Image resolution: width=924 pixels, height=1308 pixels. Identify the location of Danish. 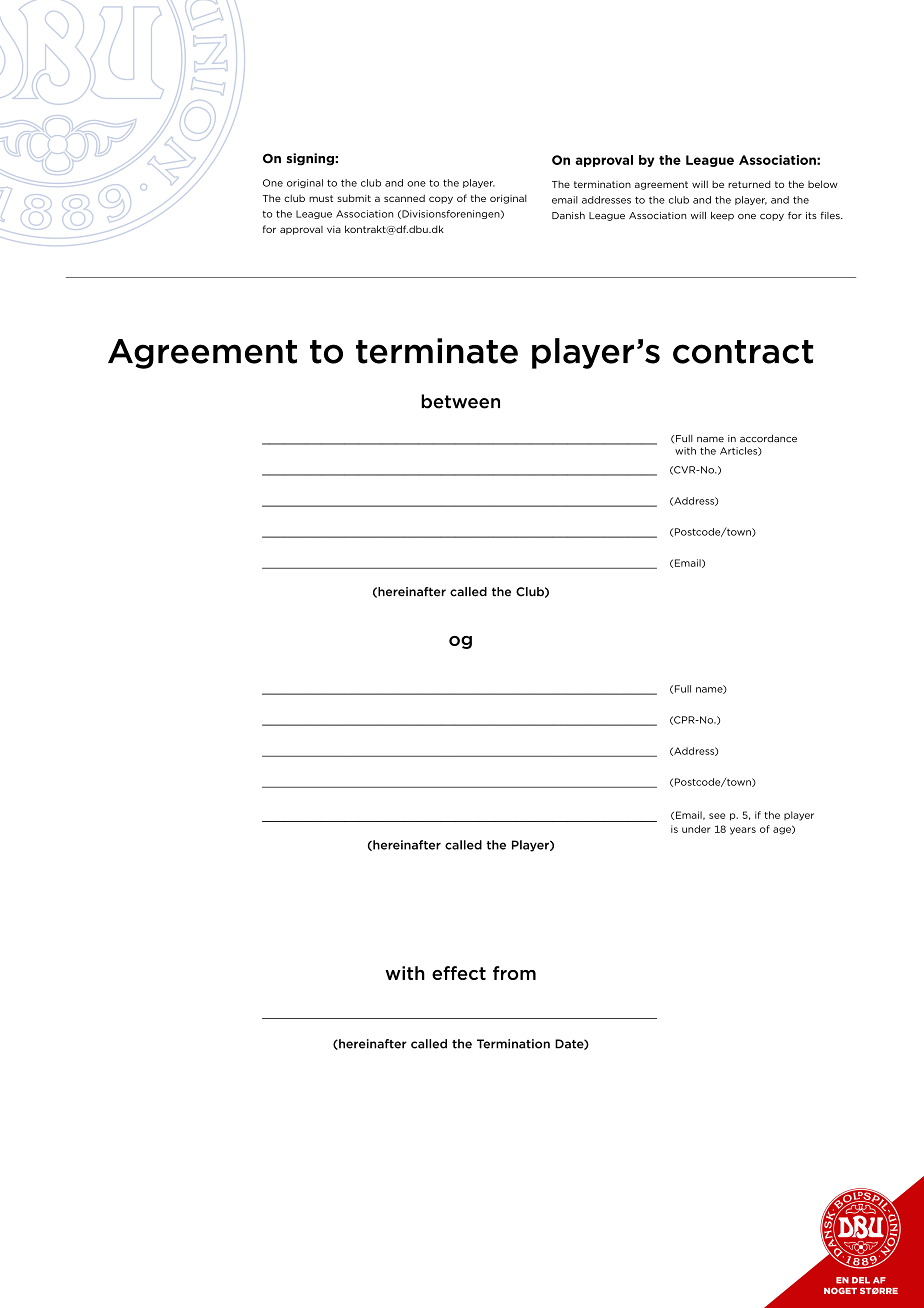
(568, 215).
